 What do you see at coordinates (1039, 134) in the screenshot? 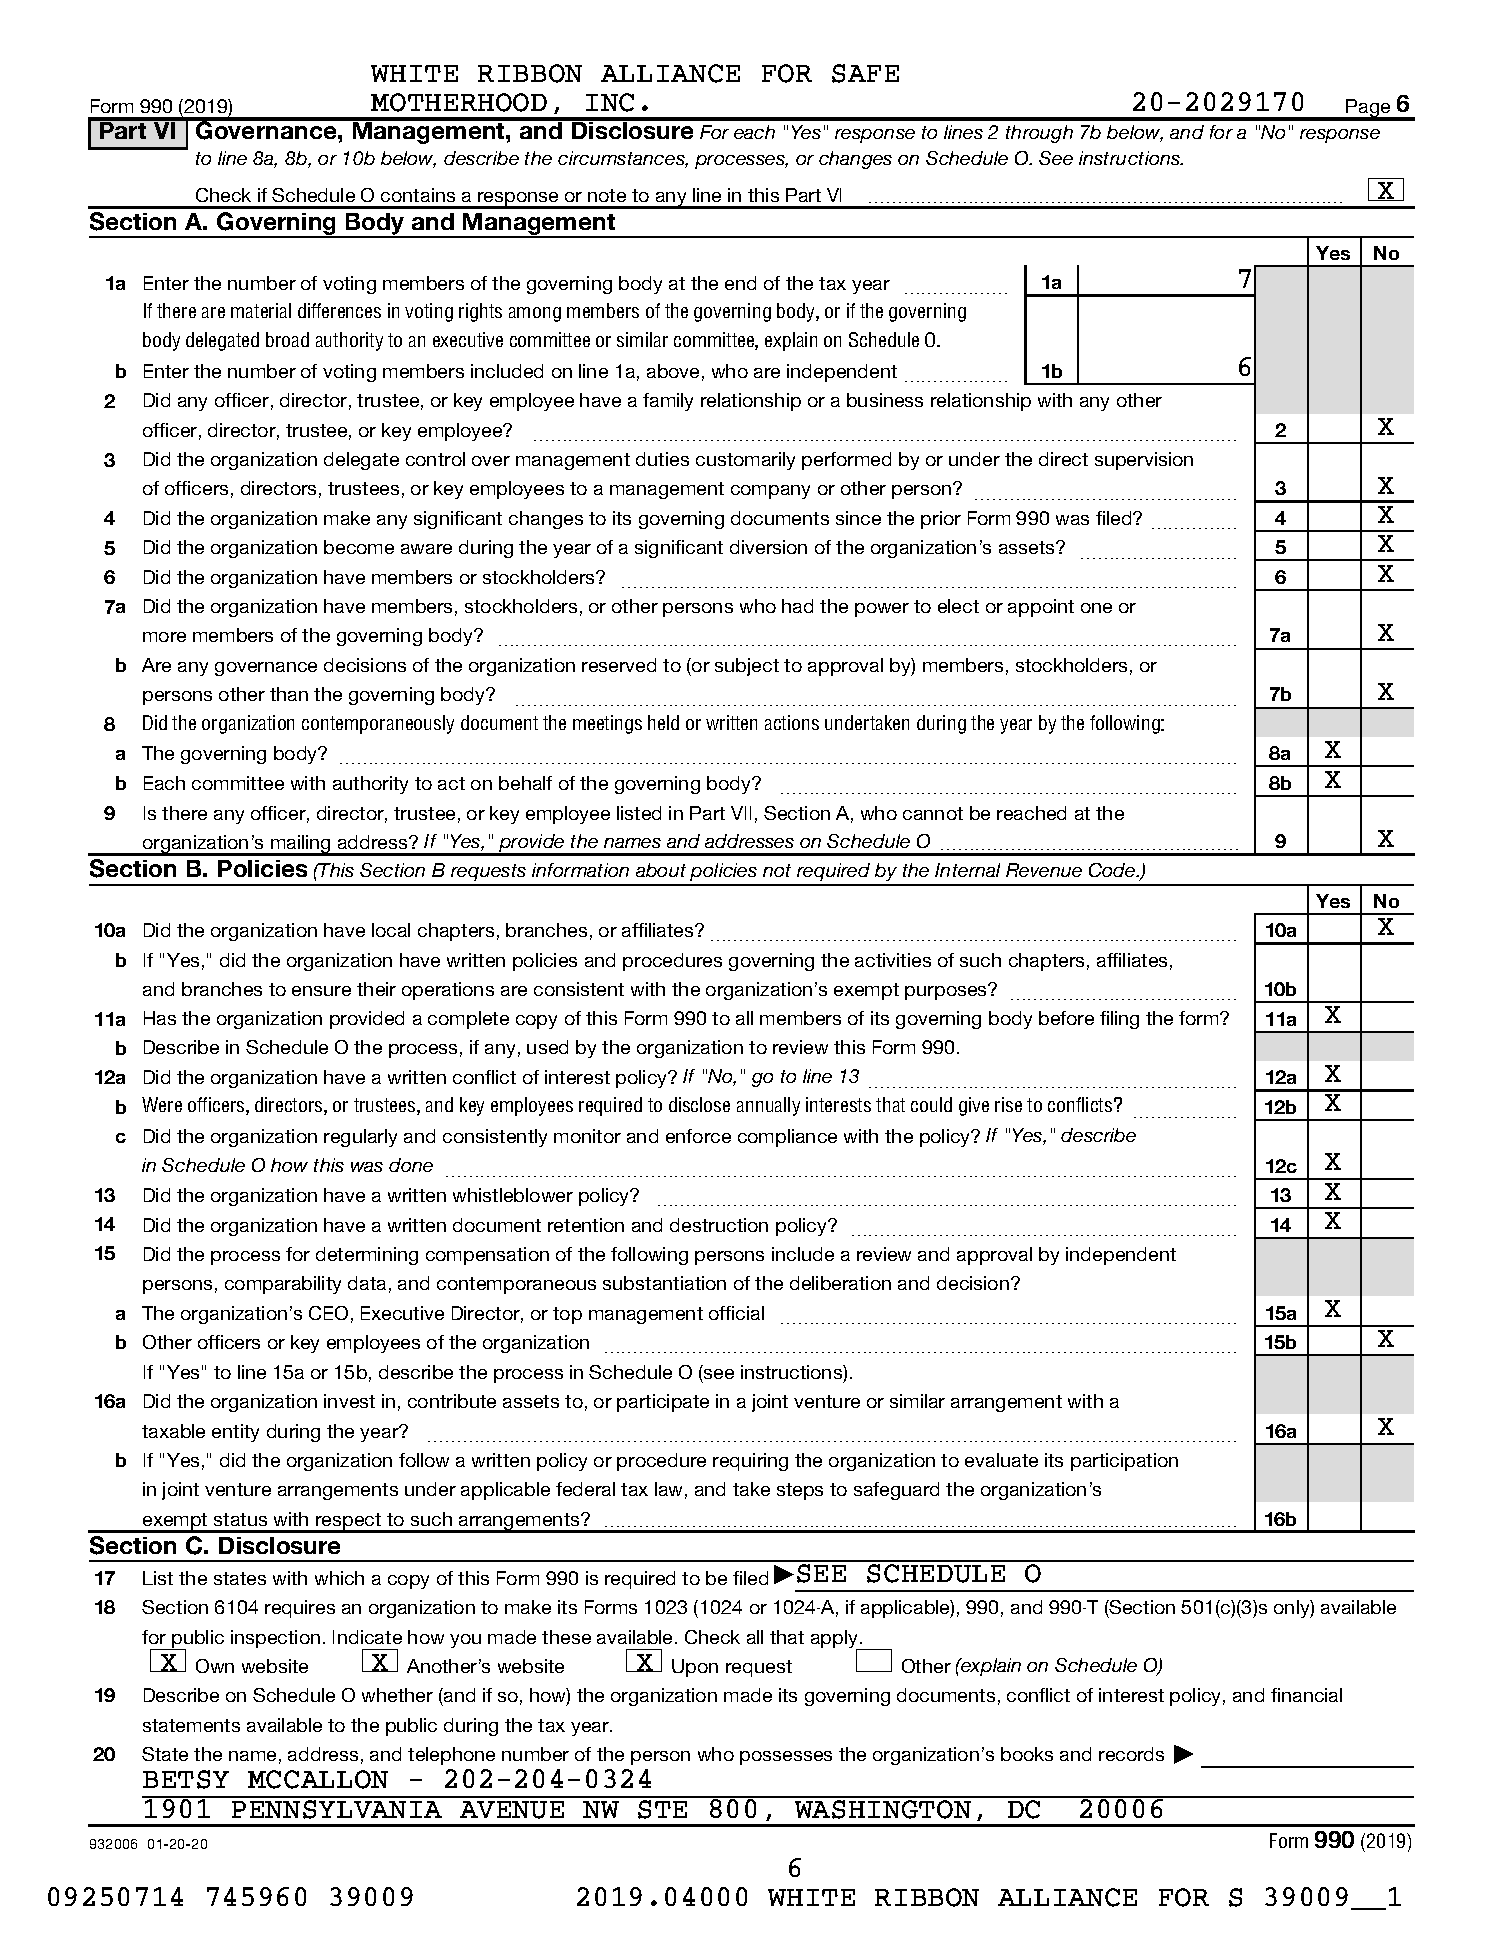
I see `through` at bounding box center [1039, 134].
